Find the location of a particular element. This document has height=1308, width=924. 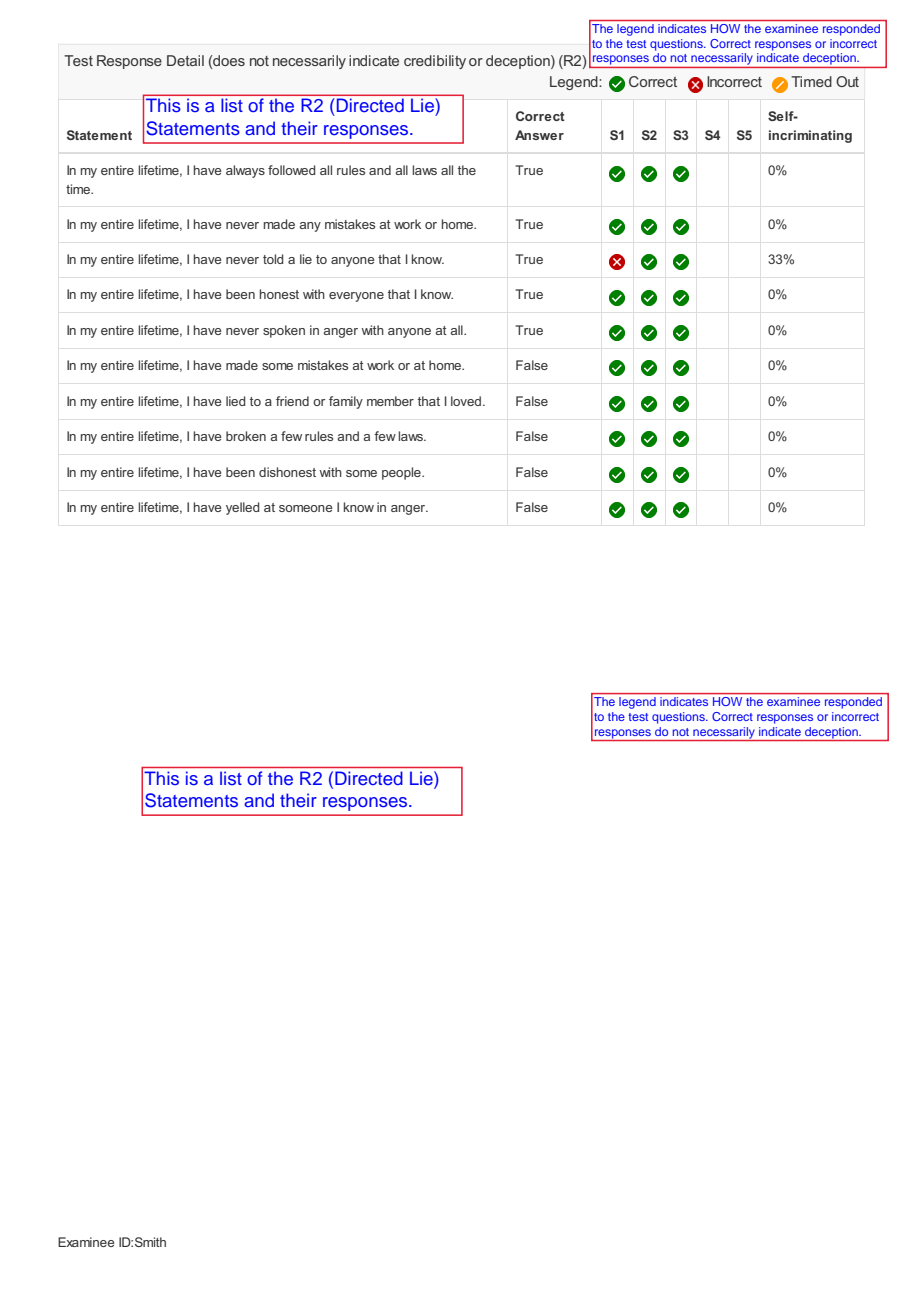

always is located at coordinates (245, 171).
